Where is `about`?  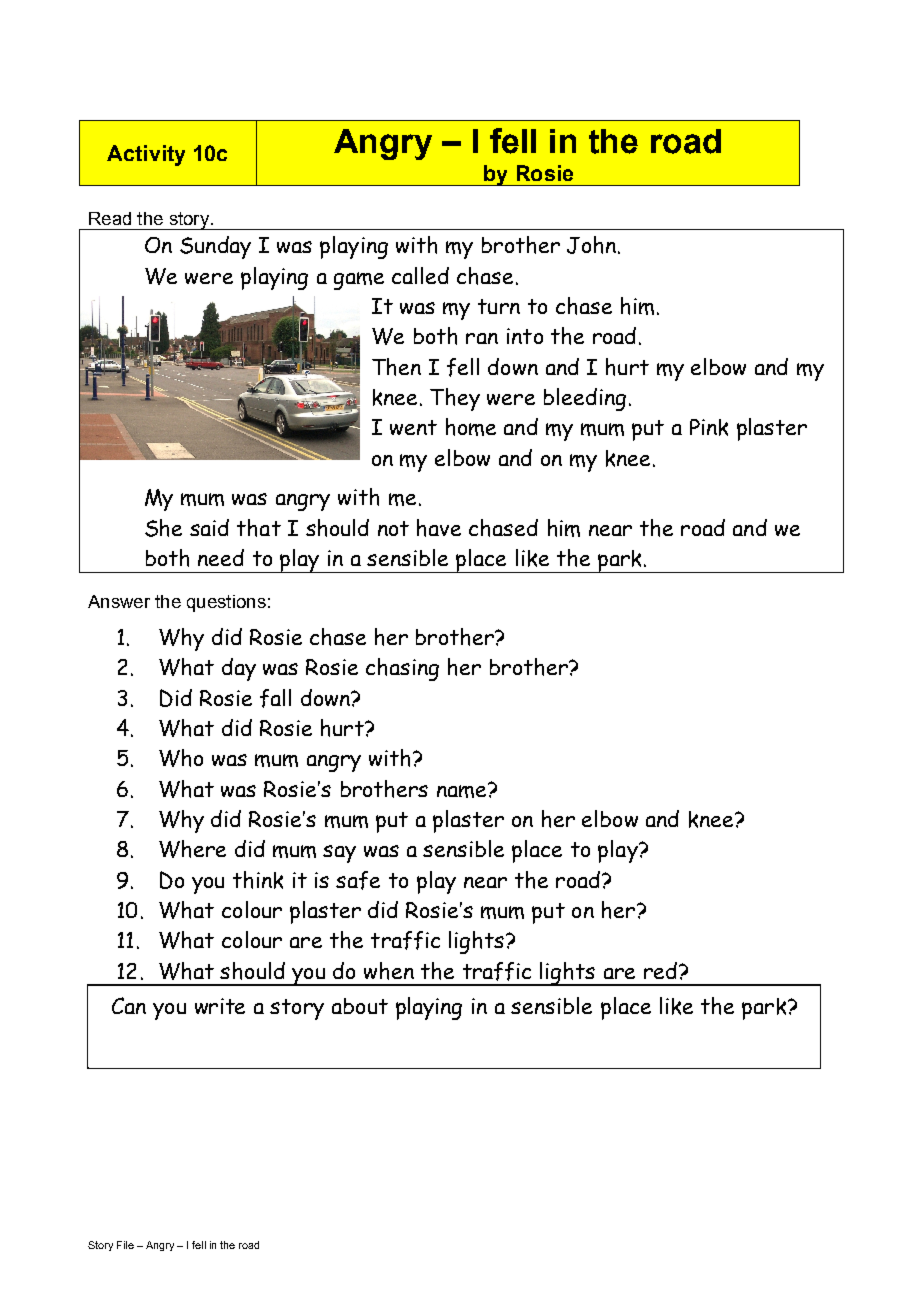 about is located at coordinates (360, 1006).
